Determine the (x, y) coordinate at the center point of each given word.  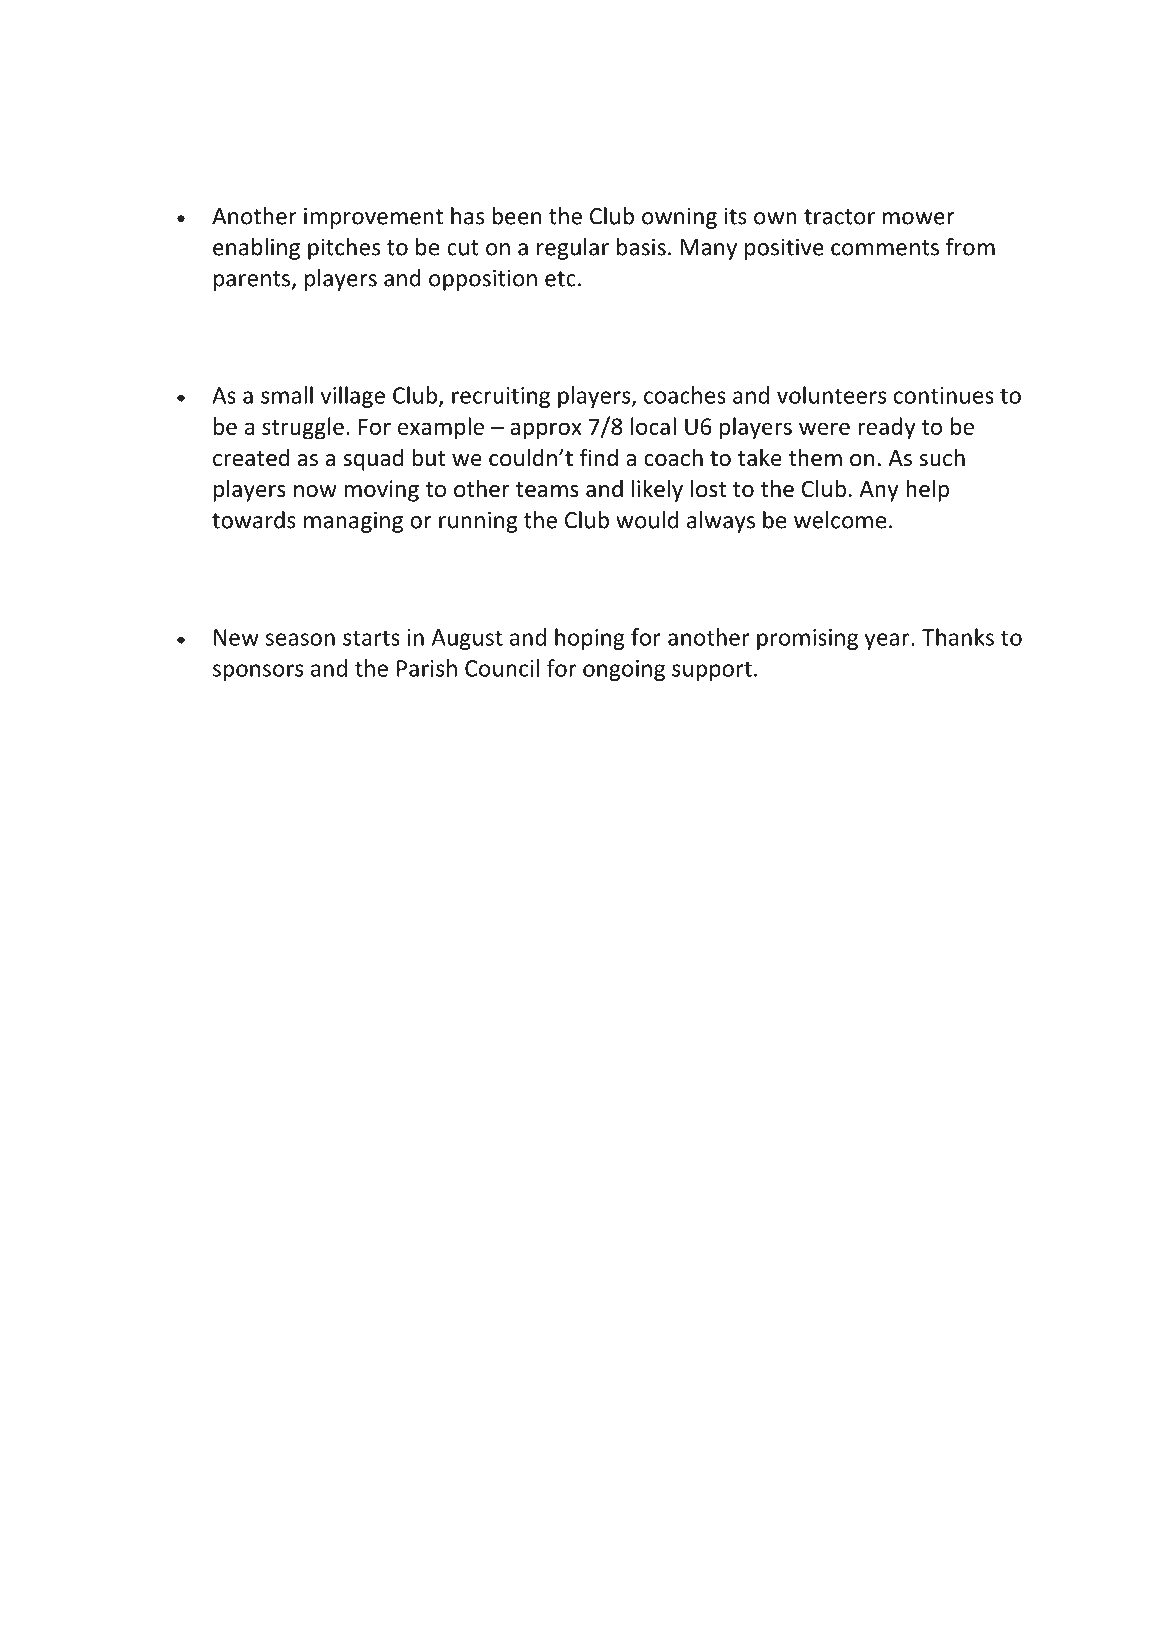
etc (560, 279)
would (647, 520)
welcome (840, 520)
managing (353, 522)
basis (641, 247)
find (599, 457)
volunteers (831, 395)
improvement (373, 218)
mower (918, 218)
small (287, 395)
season (300, 639)
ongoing (624, 670)
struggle (303, 428)
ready (887, 428)
